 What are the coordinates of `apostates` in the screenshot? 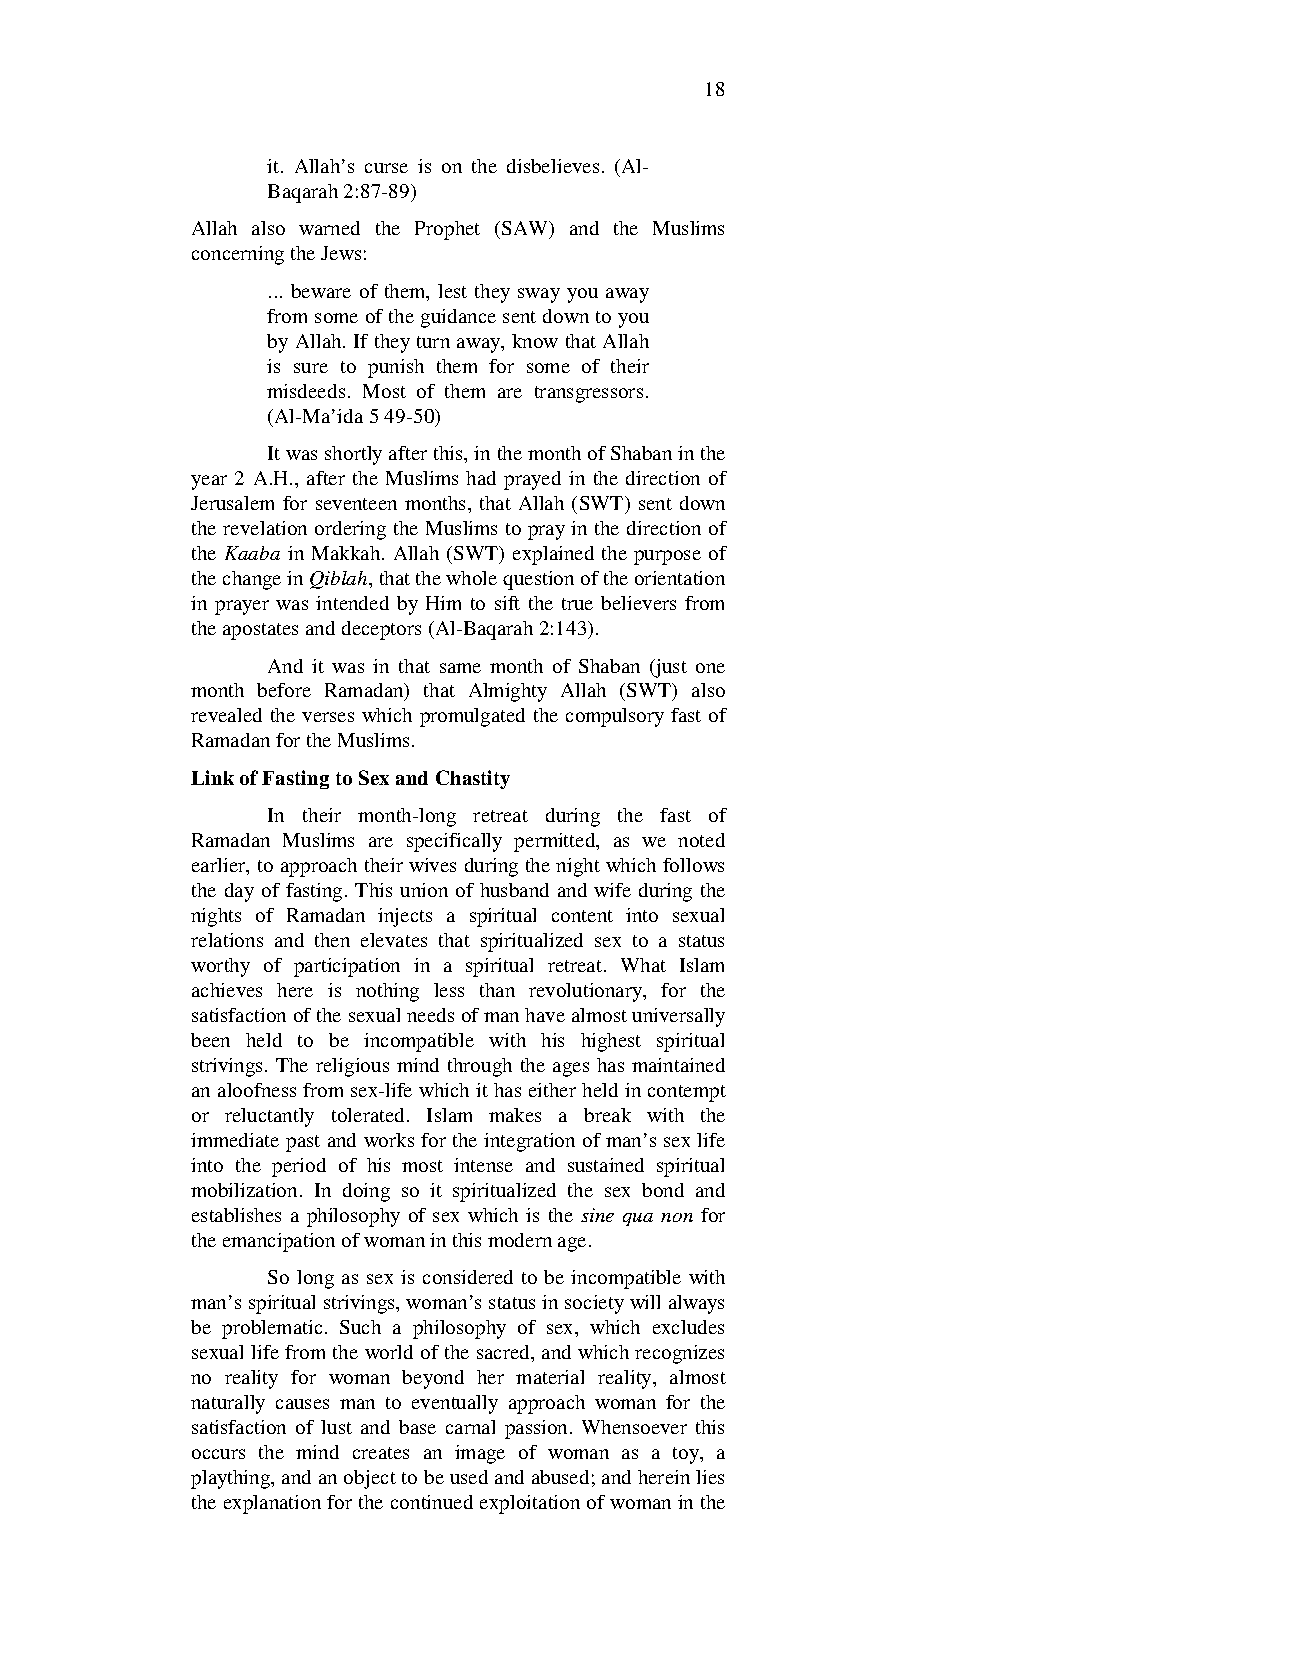 It's located at (260, 631).
